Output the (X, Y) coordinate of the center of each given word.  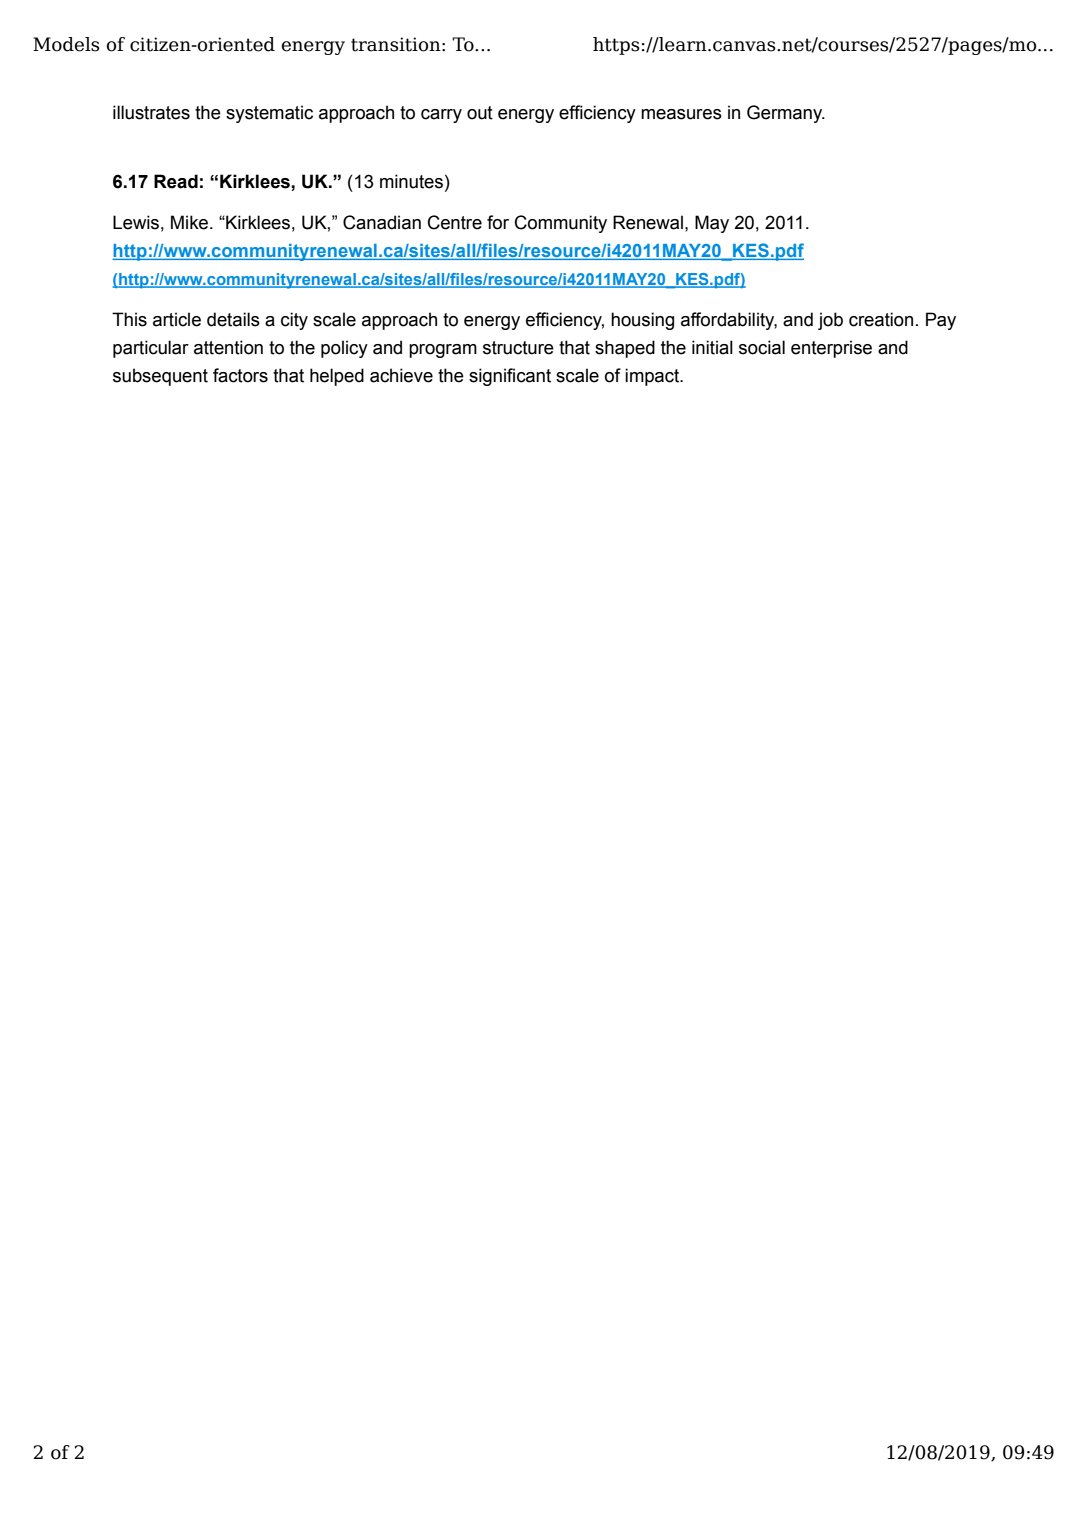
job (830, 321)
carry (441, 116)
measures (681, 114)
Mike (191, 222)
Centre (455, 222)
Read (176, 181)
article (177, 319)
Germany (786, 114)
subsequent (160, 377)
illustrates (151, 112)
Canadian (382, 222)
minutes (411, 181)
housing (642, 321)
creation (881, 319)
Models (66, 44)
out (480, 113)
